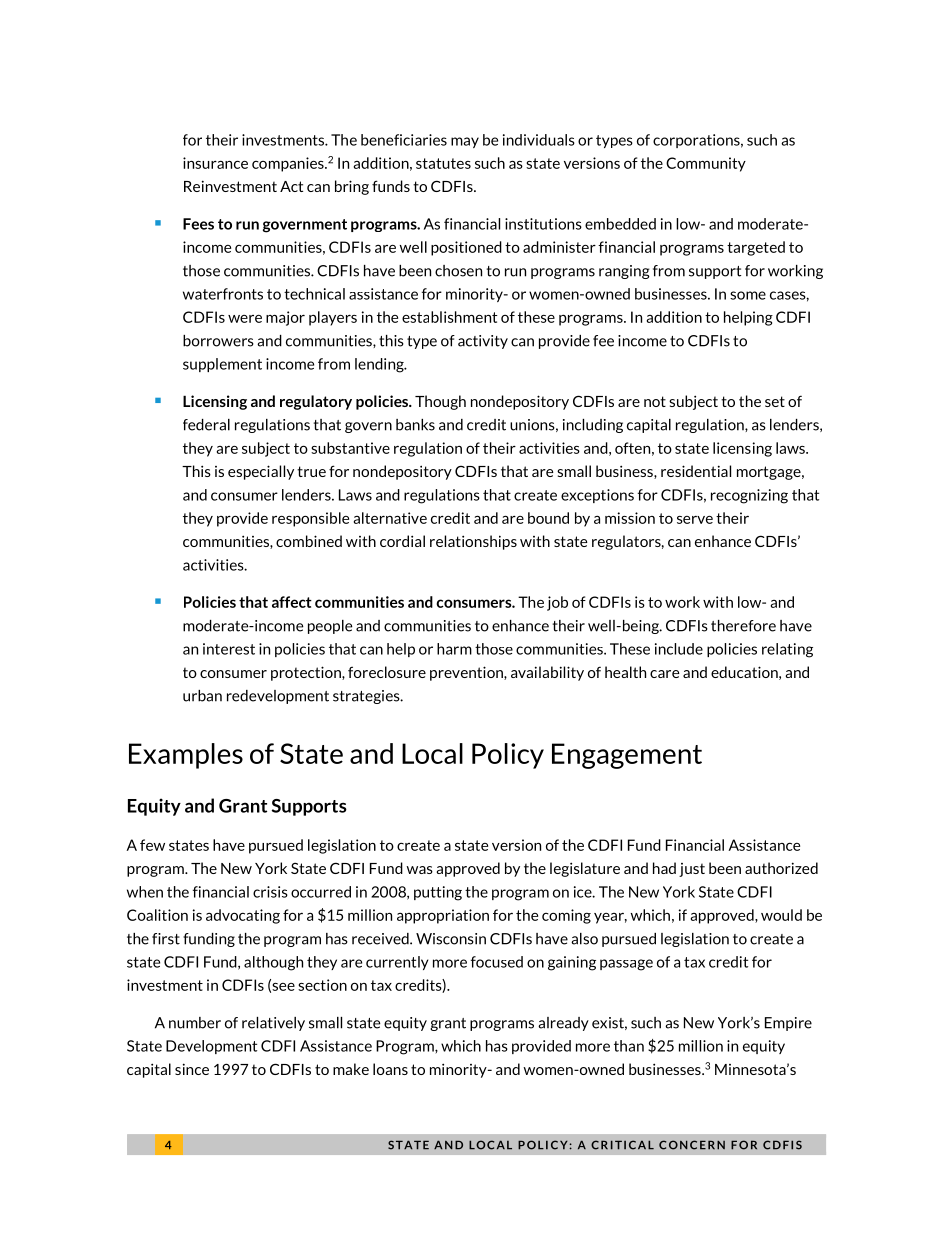  I want to click on statutes, so click(443, 163).
